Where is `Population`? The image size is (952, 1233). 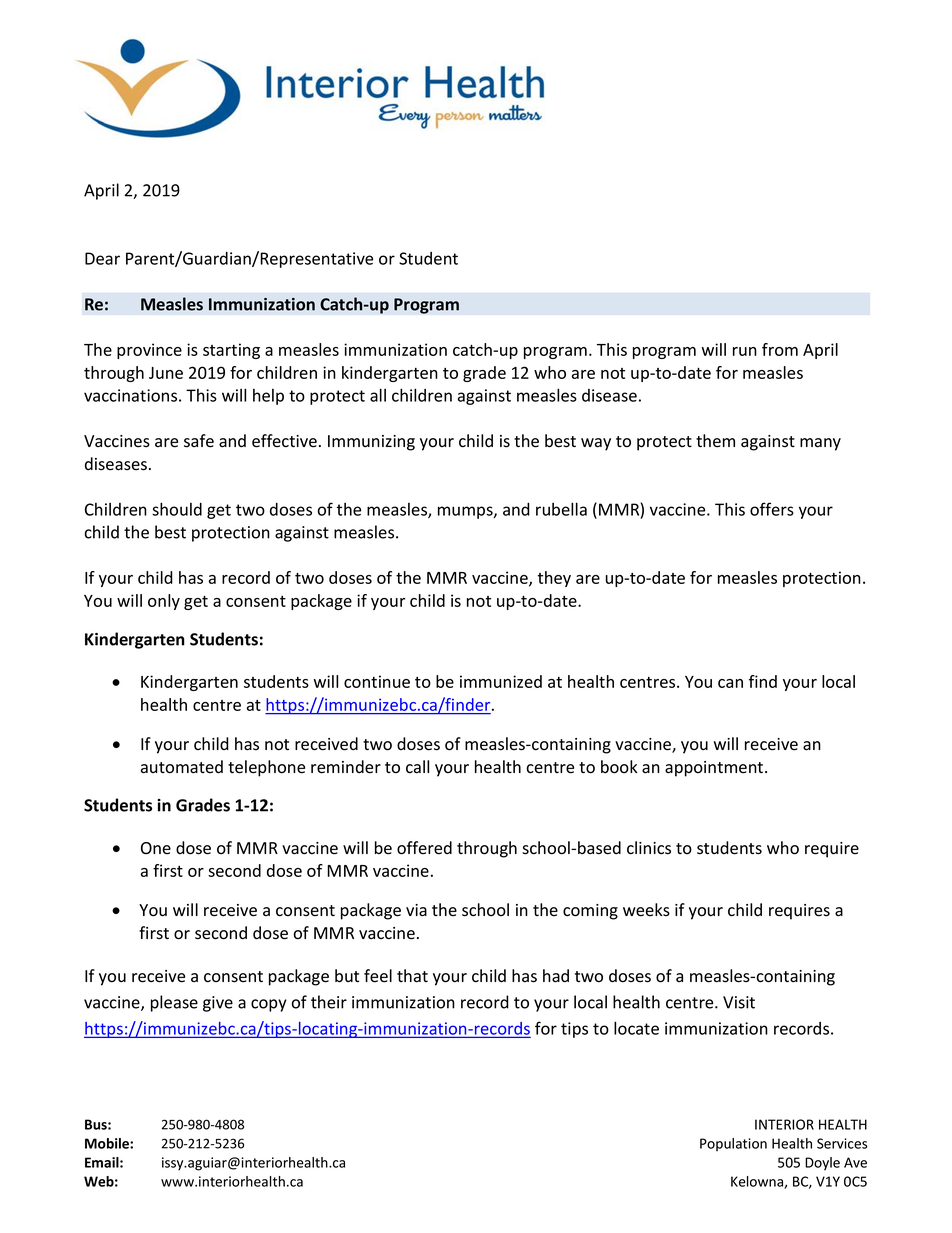
Population is located at coordinates (733, 1144).
